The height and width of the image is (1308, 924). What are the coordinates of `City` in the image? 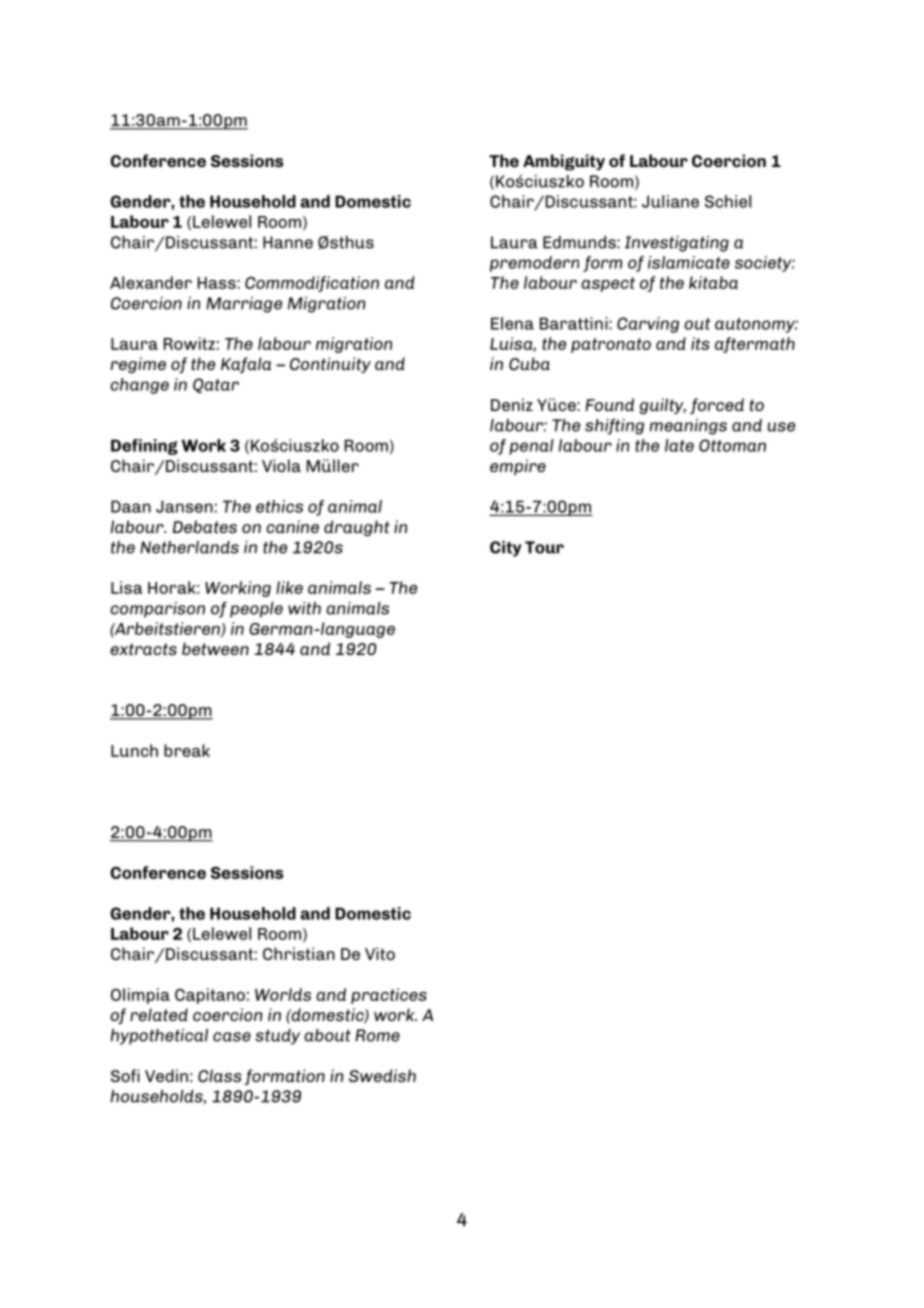 It's located at (506, 549).
